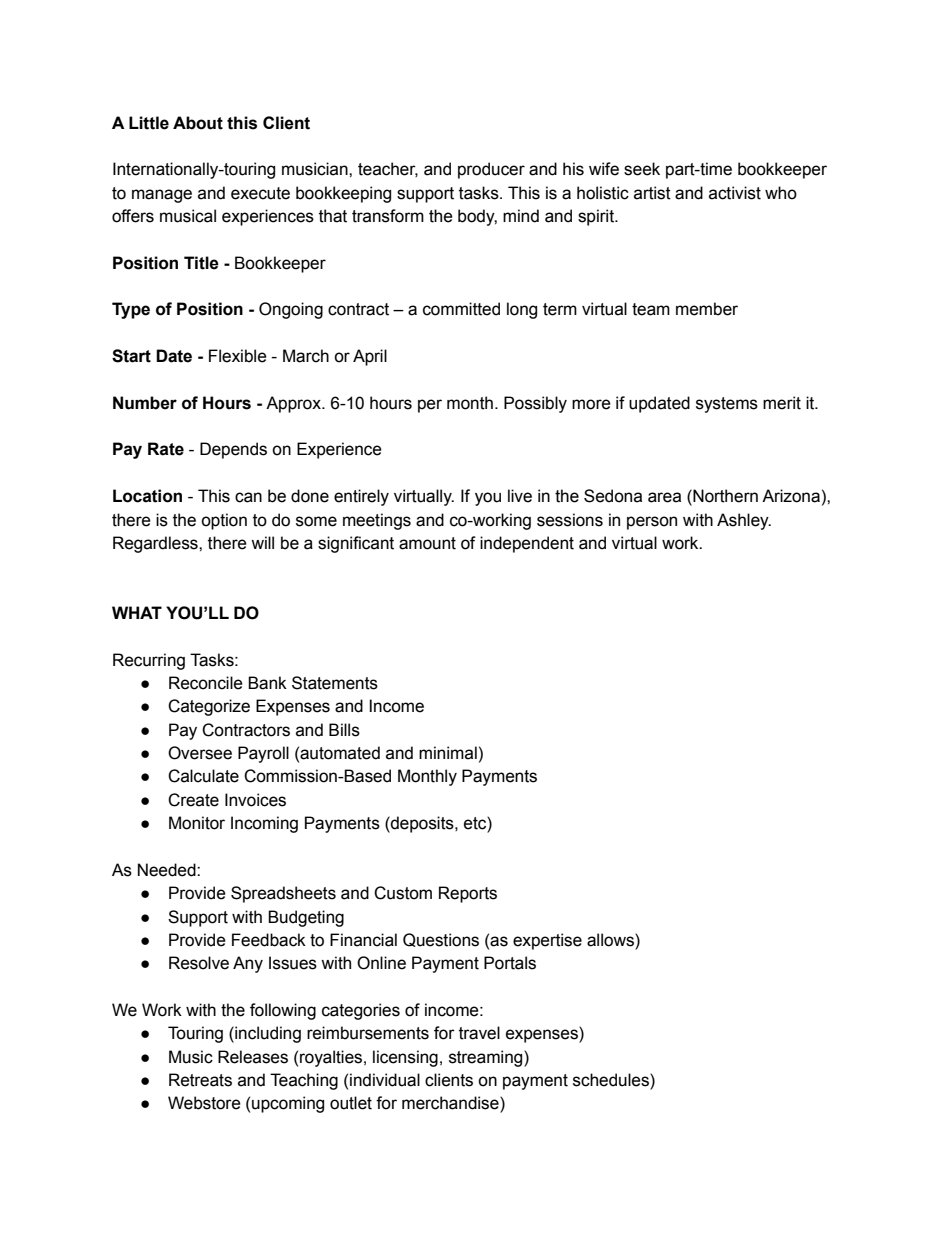 This document has height=1233, width=952. What do you see at coordinates (744, 521) in the document?
I see `Ashley` at bounding box center [744, 521].
